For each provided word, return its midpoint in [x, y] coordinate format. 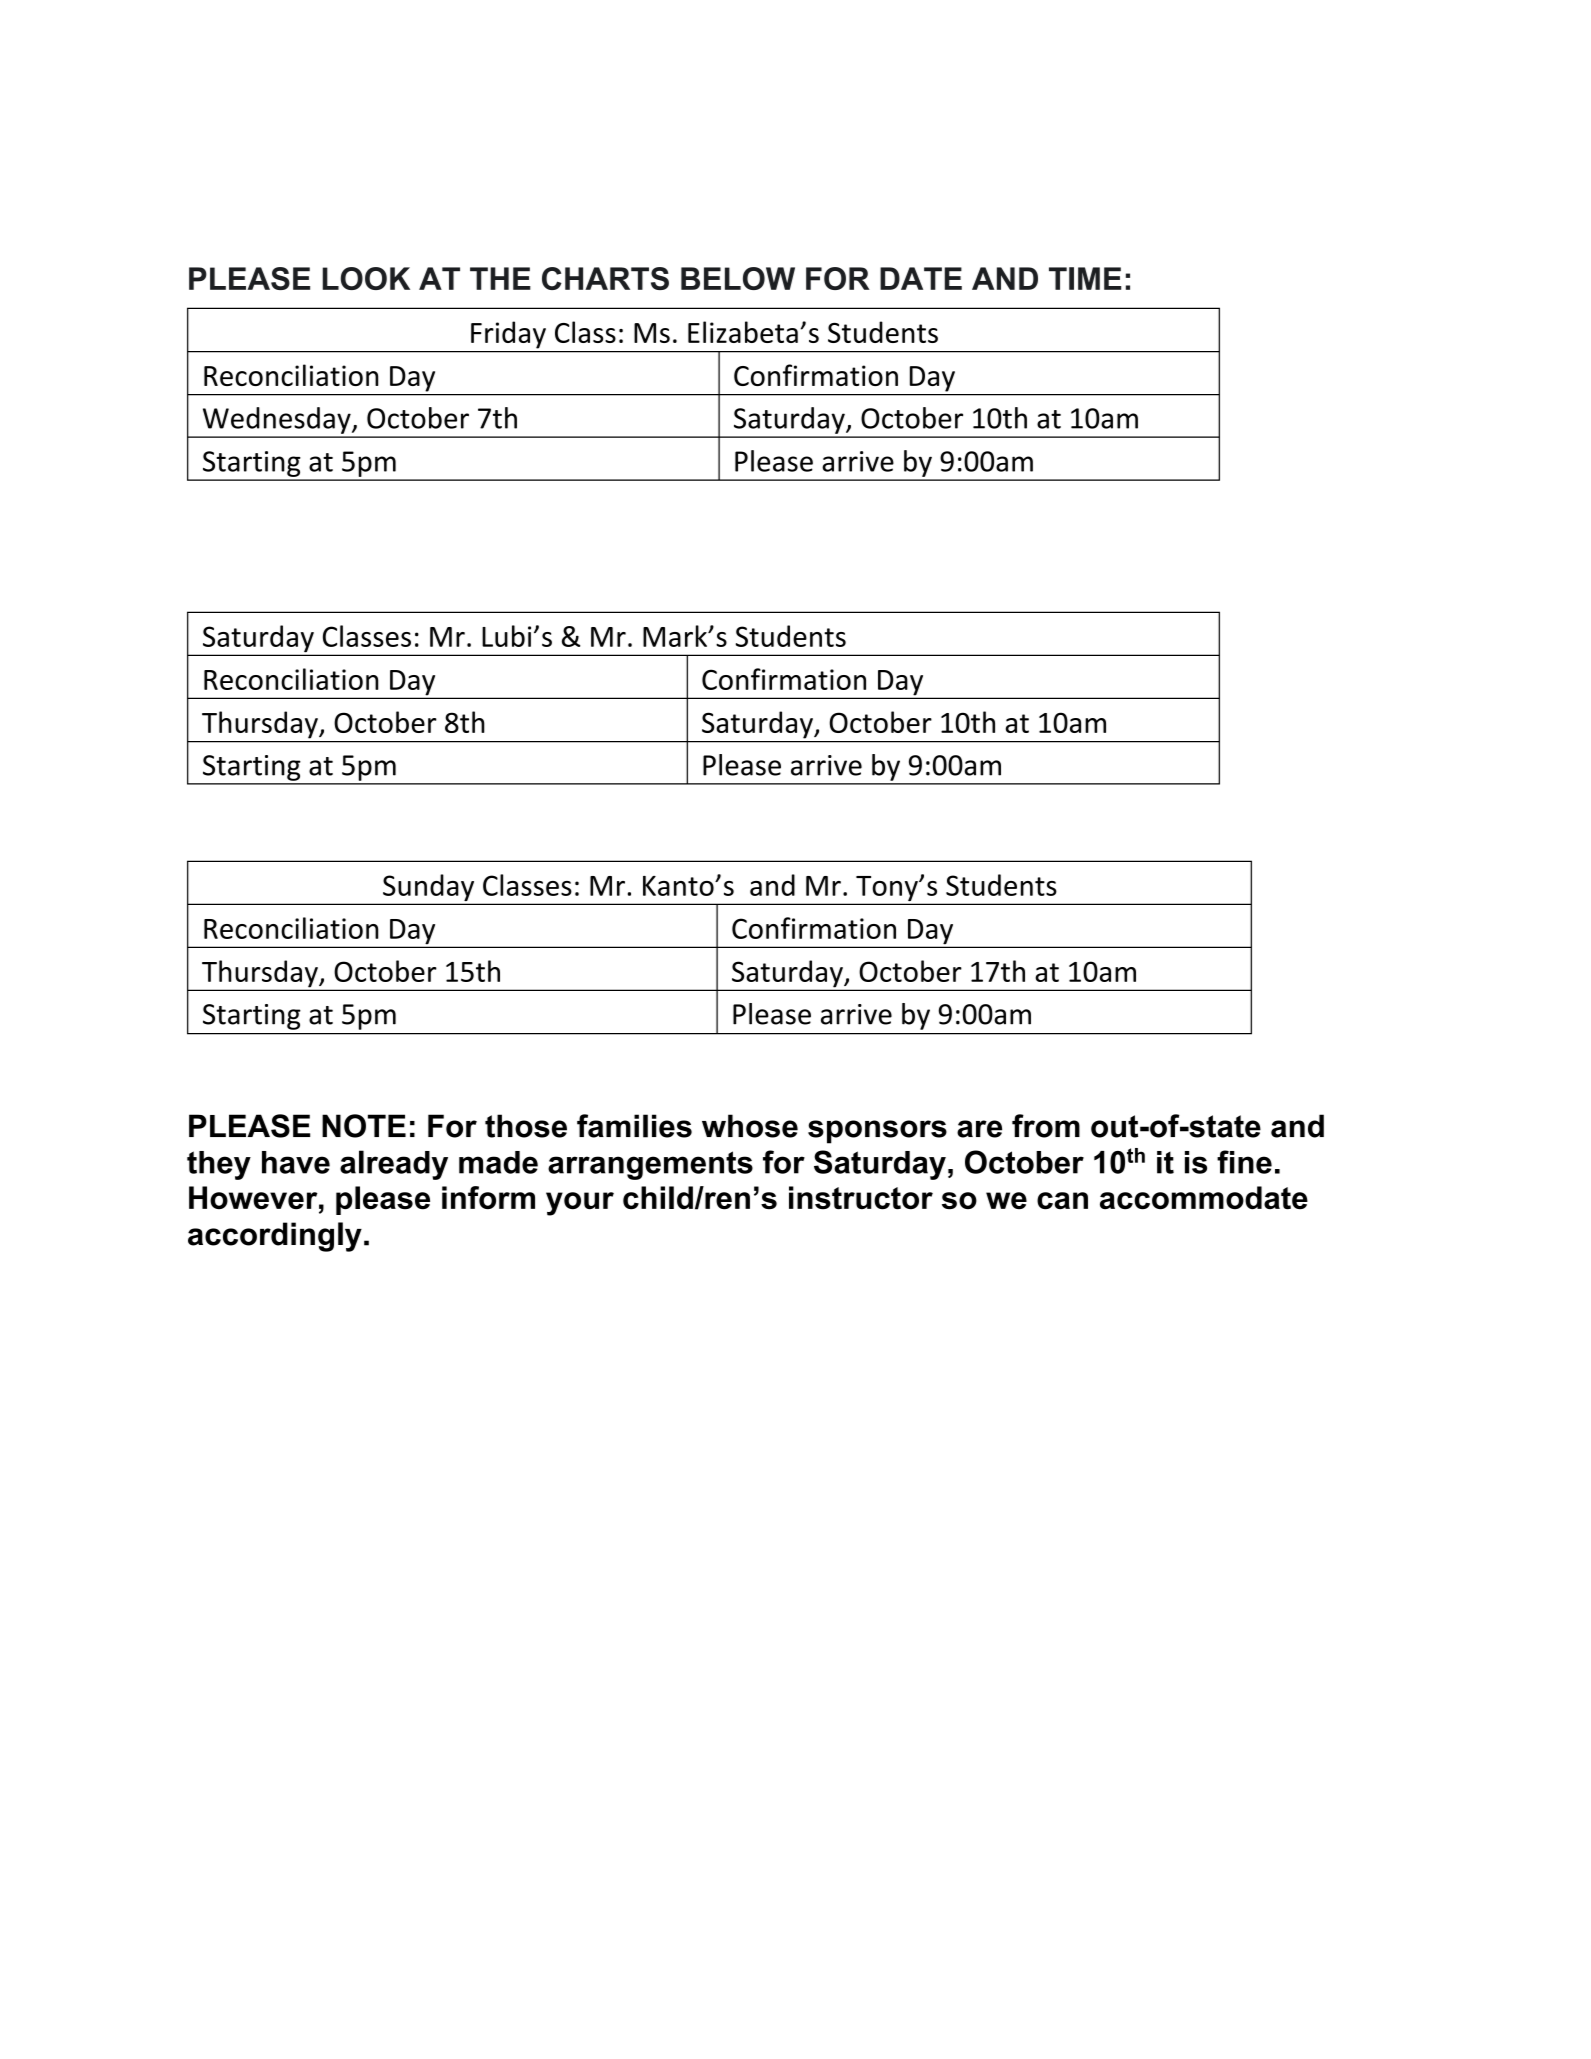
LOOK [366, 278]
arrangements [650, 1165]
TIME [1085, 278]
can [1062, 1201]
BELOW [738, 278]
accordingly [275, 1237]
